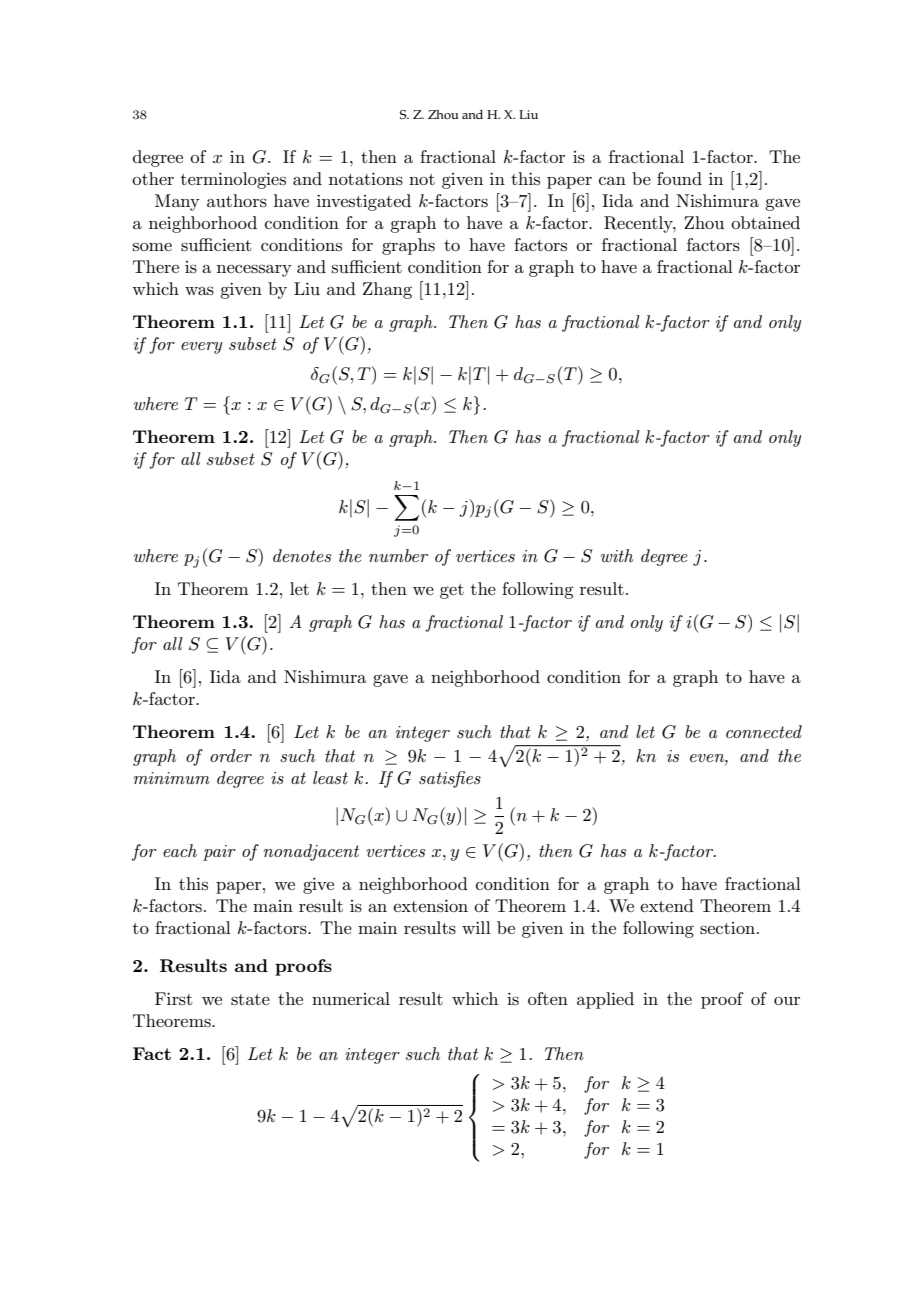  What do you see at coordinates (231, 755) in the image?
I see `order` at bounding box center [231, 755].
